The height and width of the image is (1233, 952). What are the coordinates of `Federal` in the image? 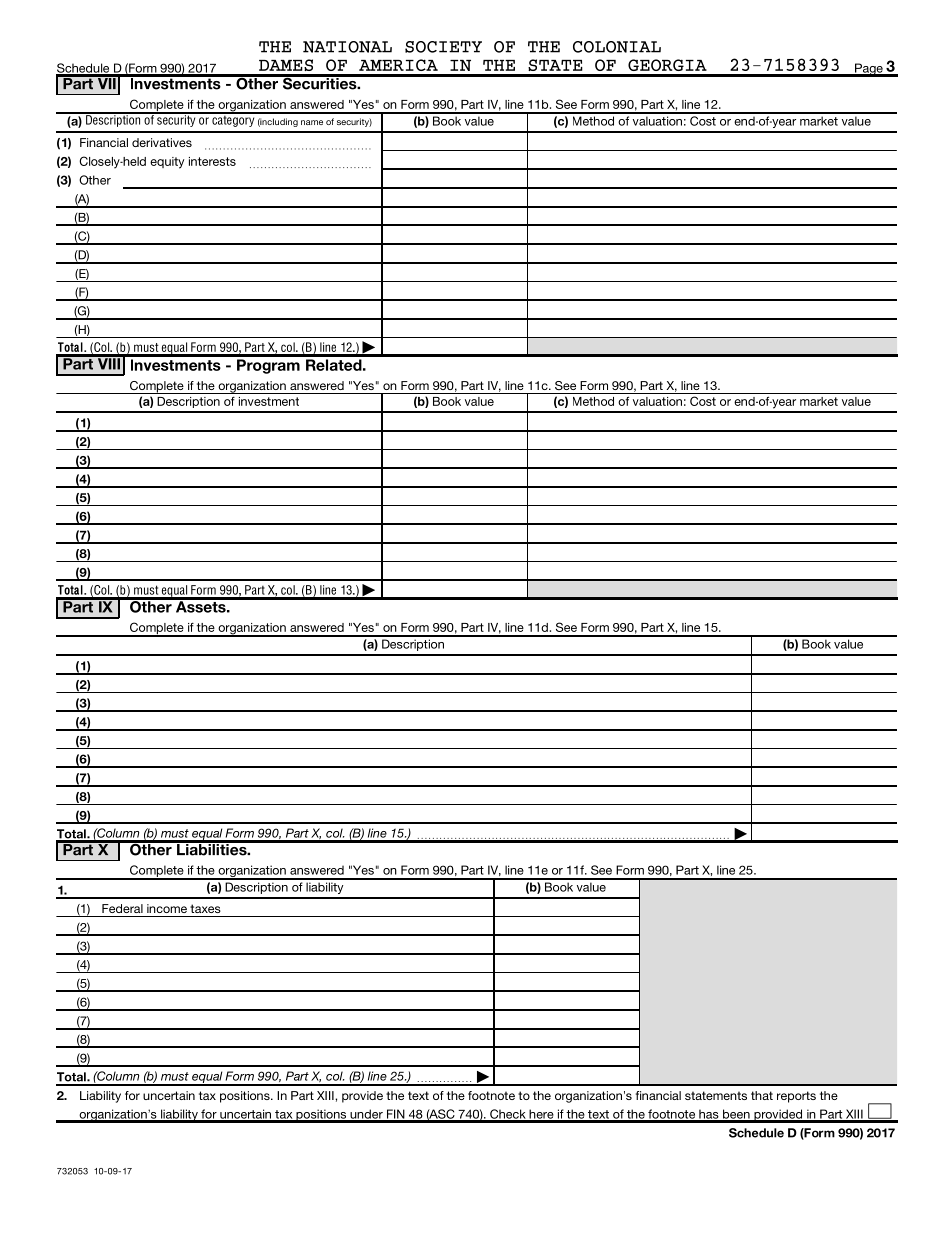 It's located at (122, 908).
